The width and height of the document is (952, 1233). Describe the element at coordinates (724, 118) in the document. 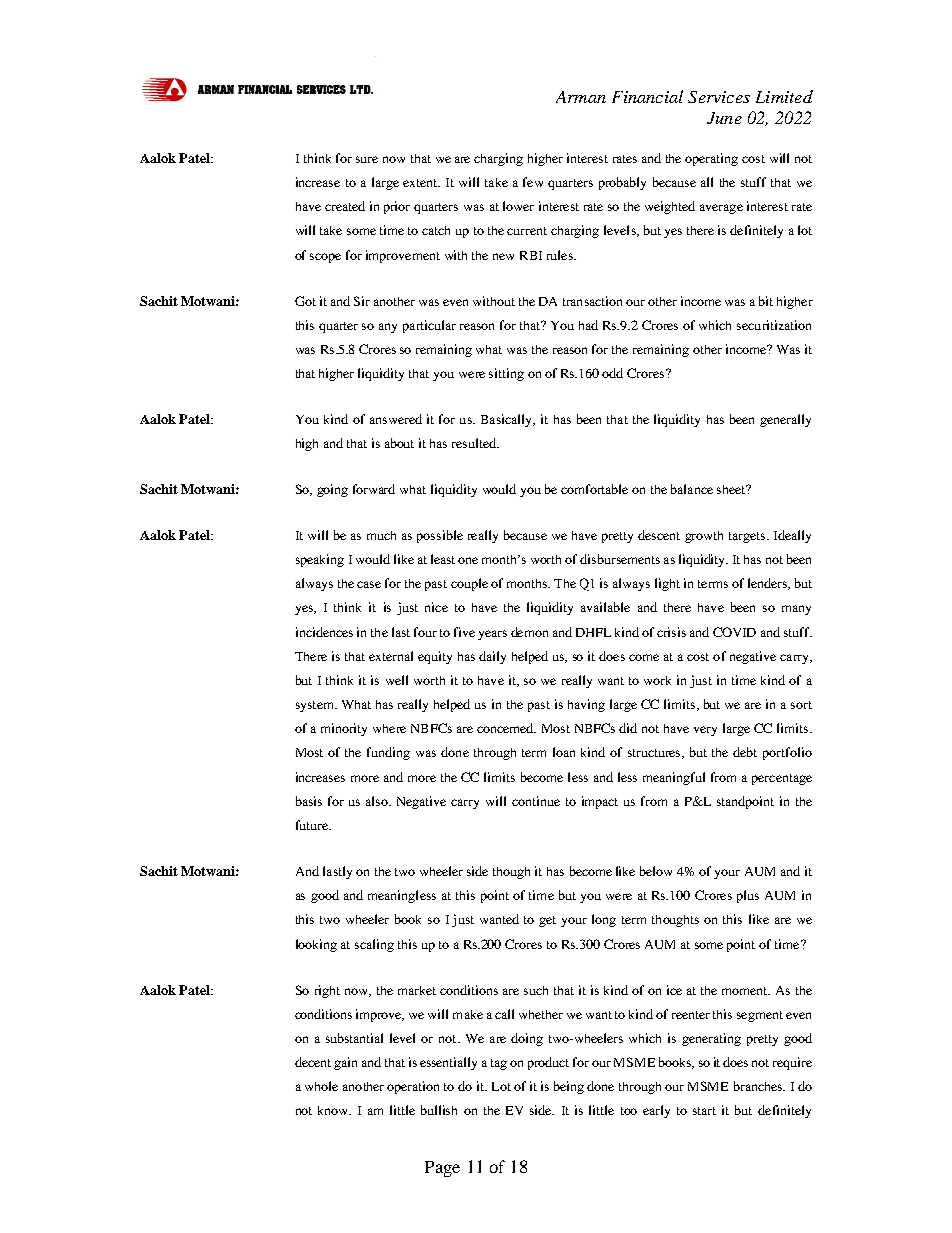

I see `June` at that location.
